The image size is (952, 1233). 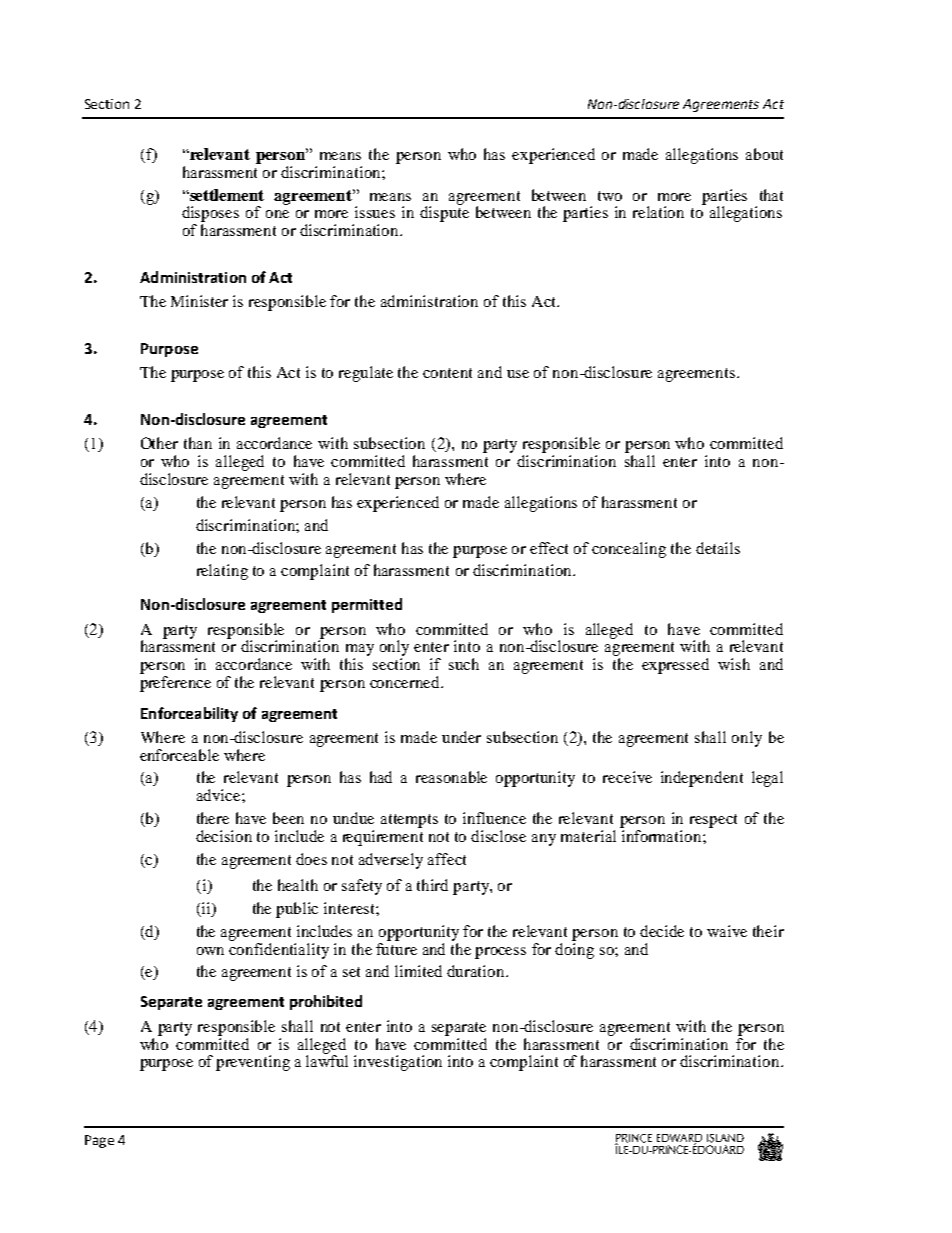 What do you see at coordinates (447, 373) in the document?
I see `content` at bounding box center [447, 373].
